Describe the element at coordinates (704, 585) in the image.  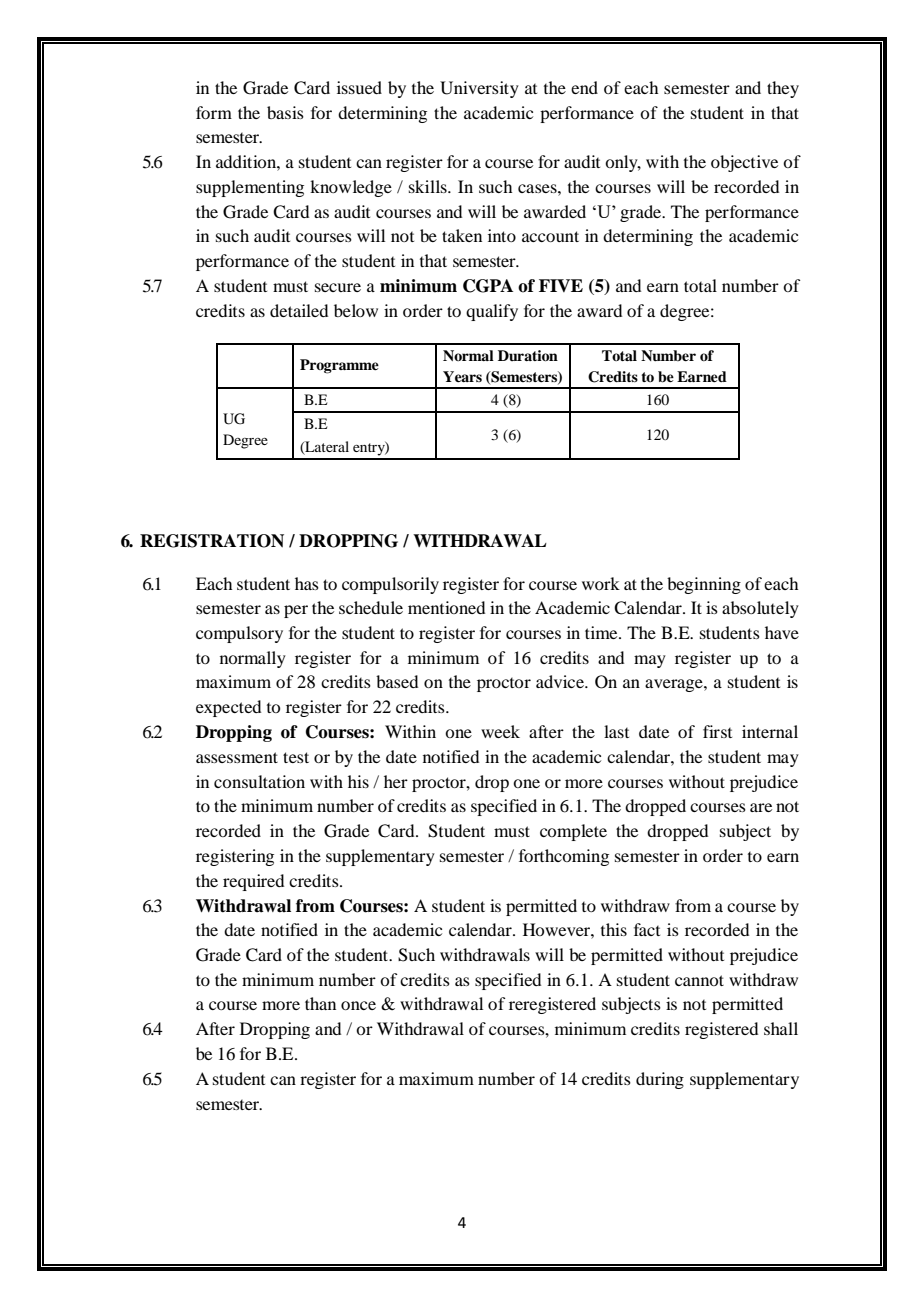
I see `beginning` at that location.
